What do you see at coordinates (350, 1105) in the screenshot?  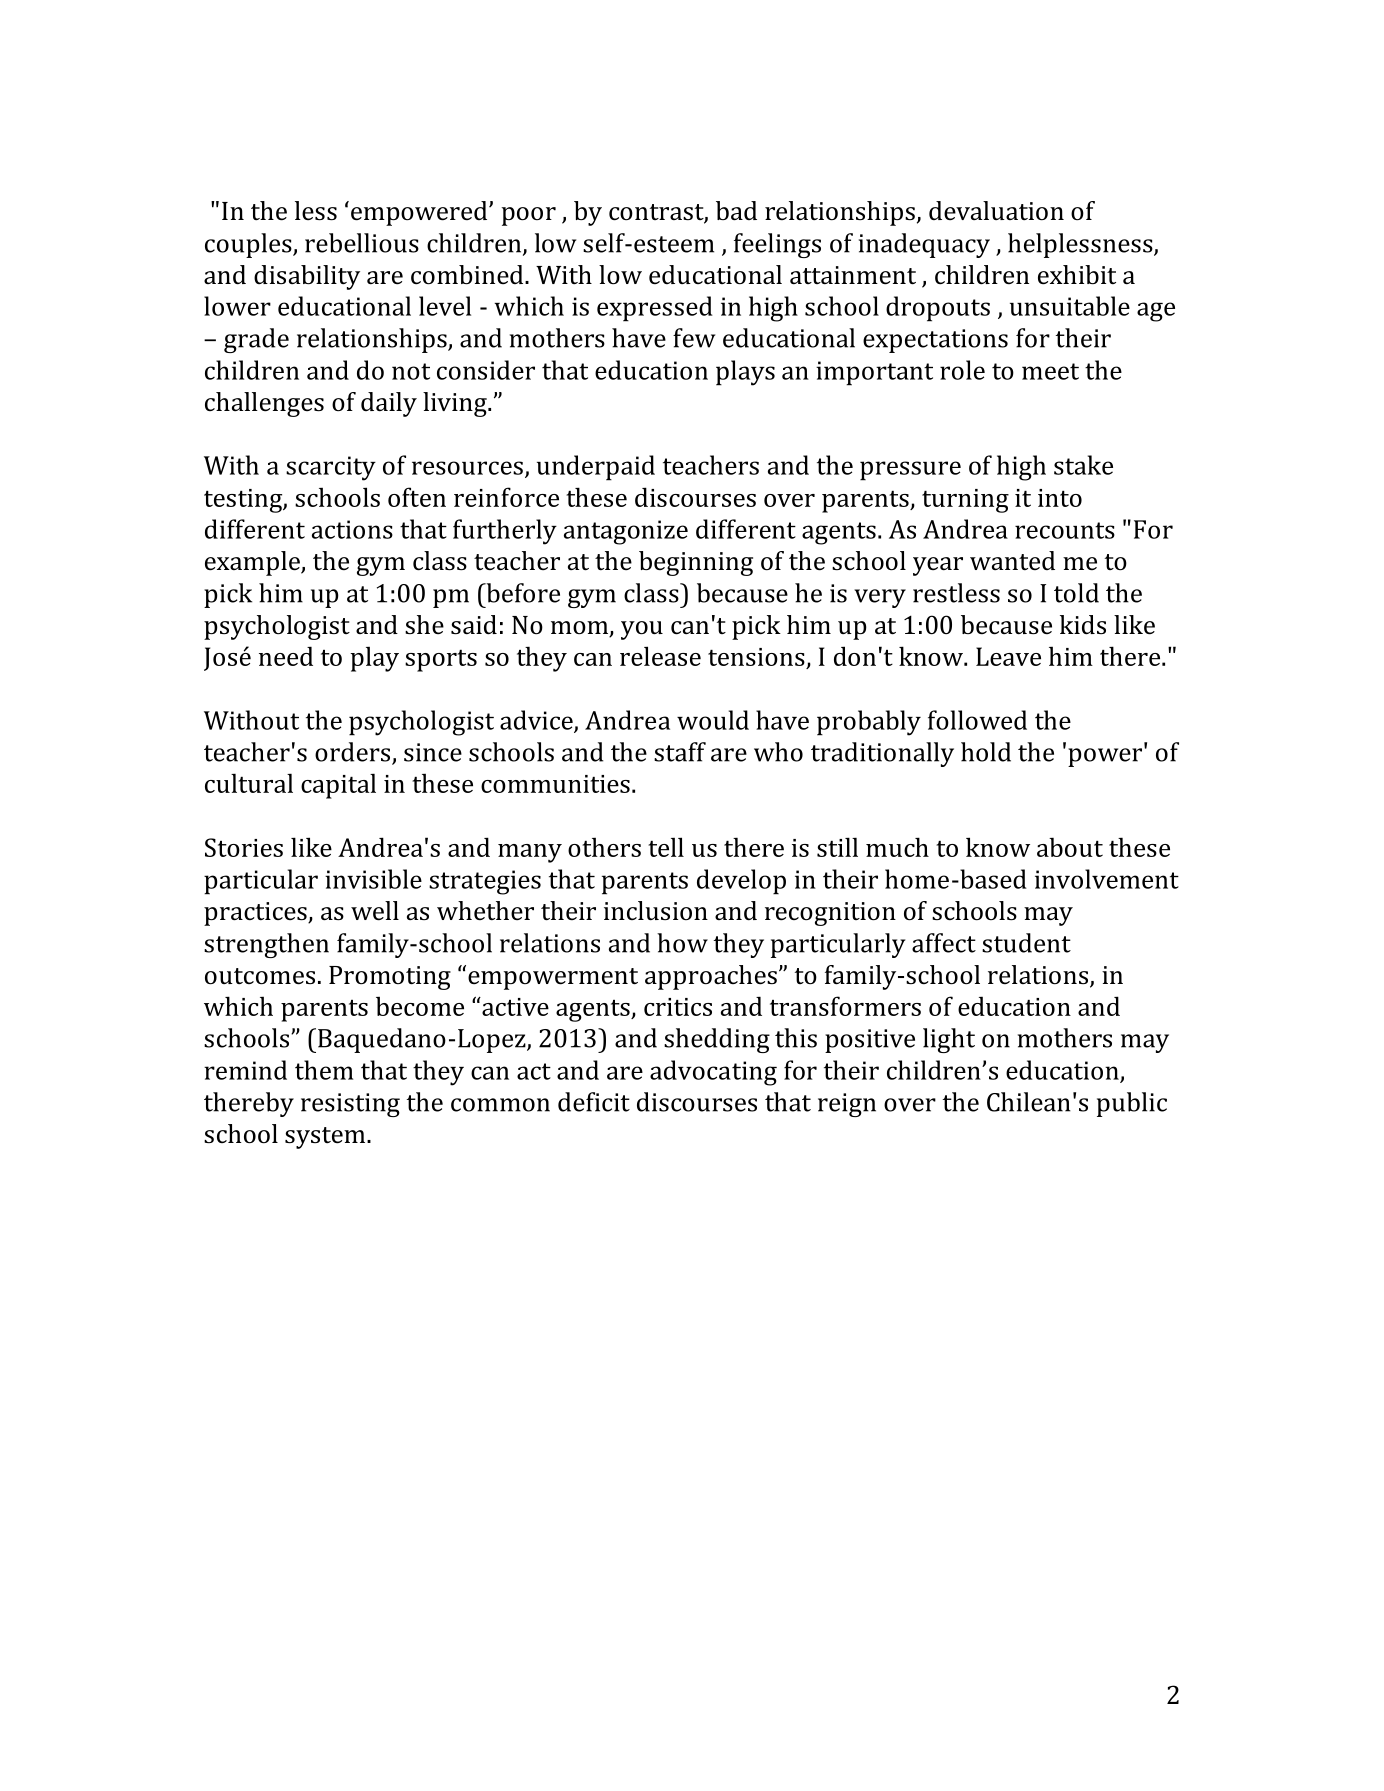 I see `resisting` at bounding box center [350, 1105].
